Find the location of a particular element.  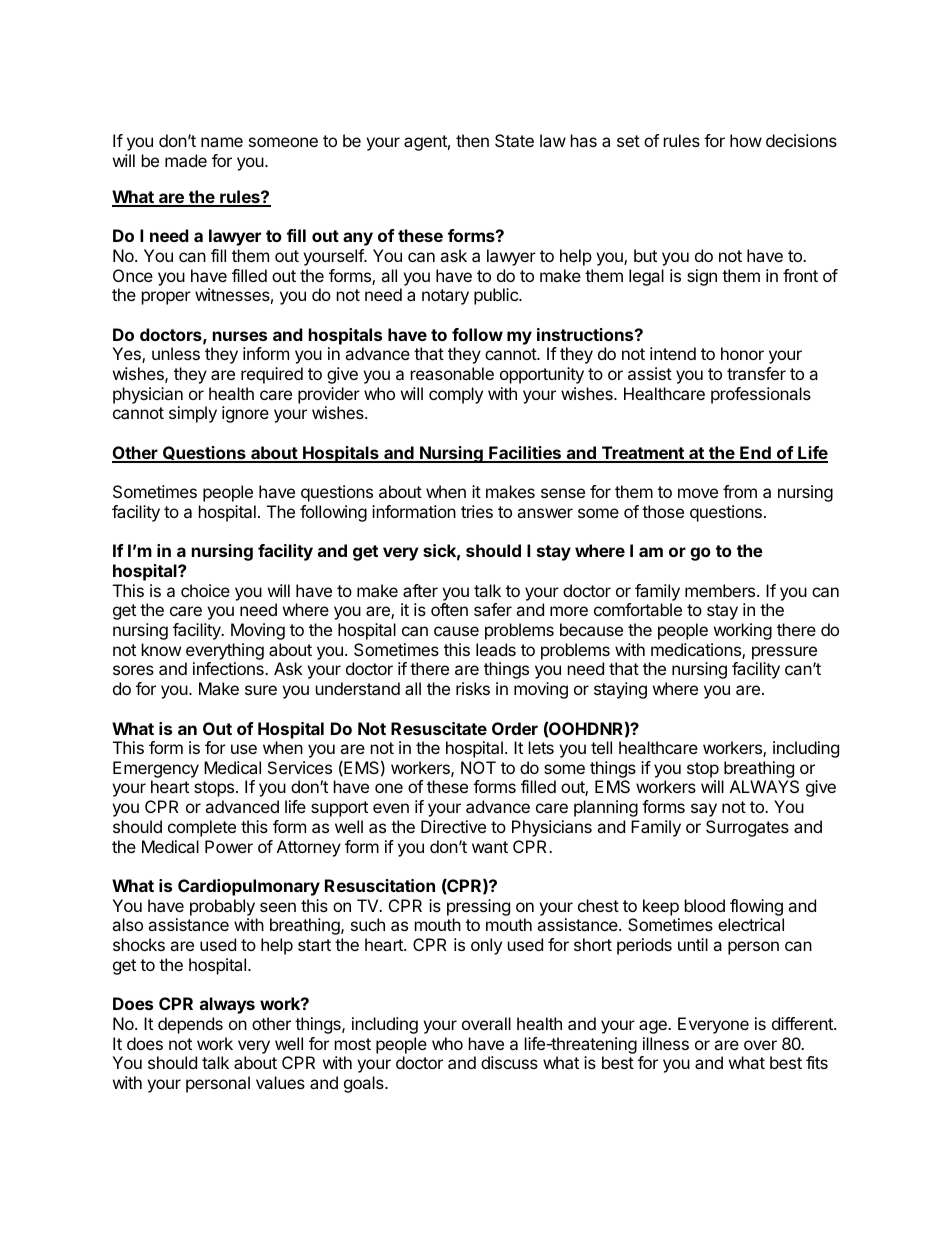

how is located at coordinates (746, 140).
